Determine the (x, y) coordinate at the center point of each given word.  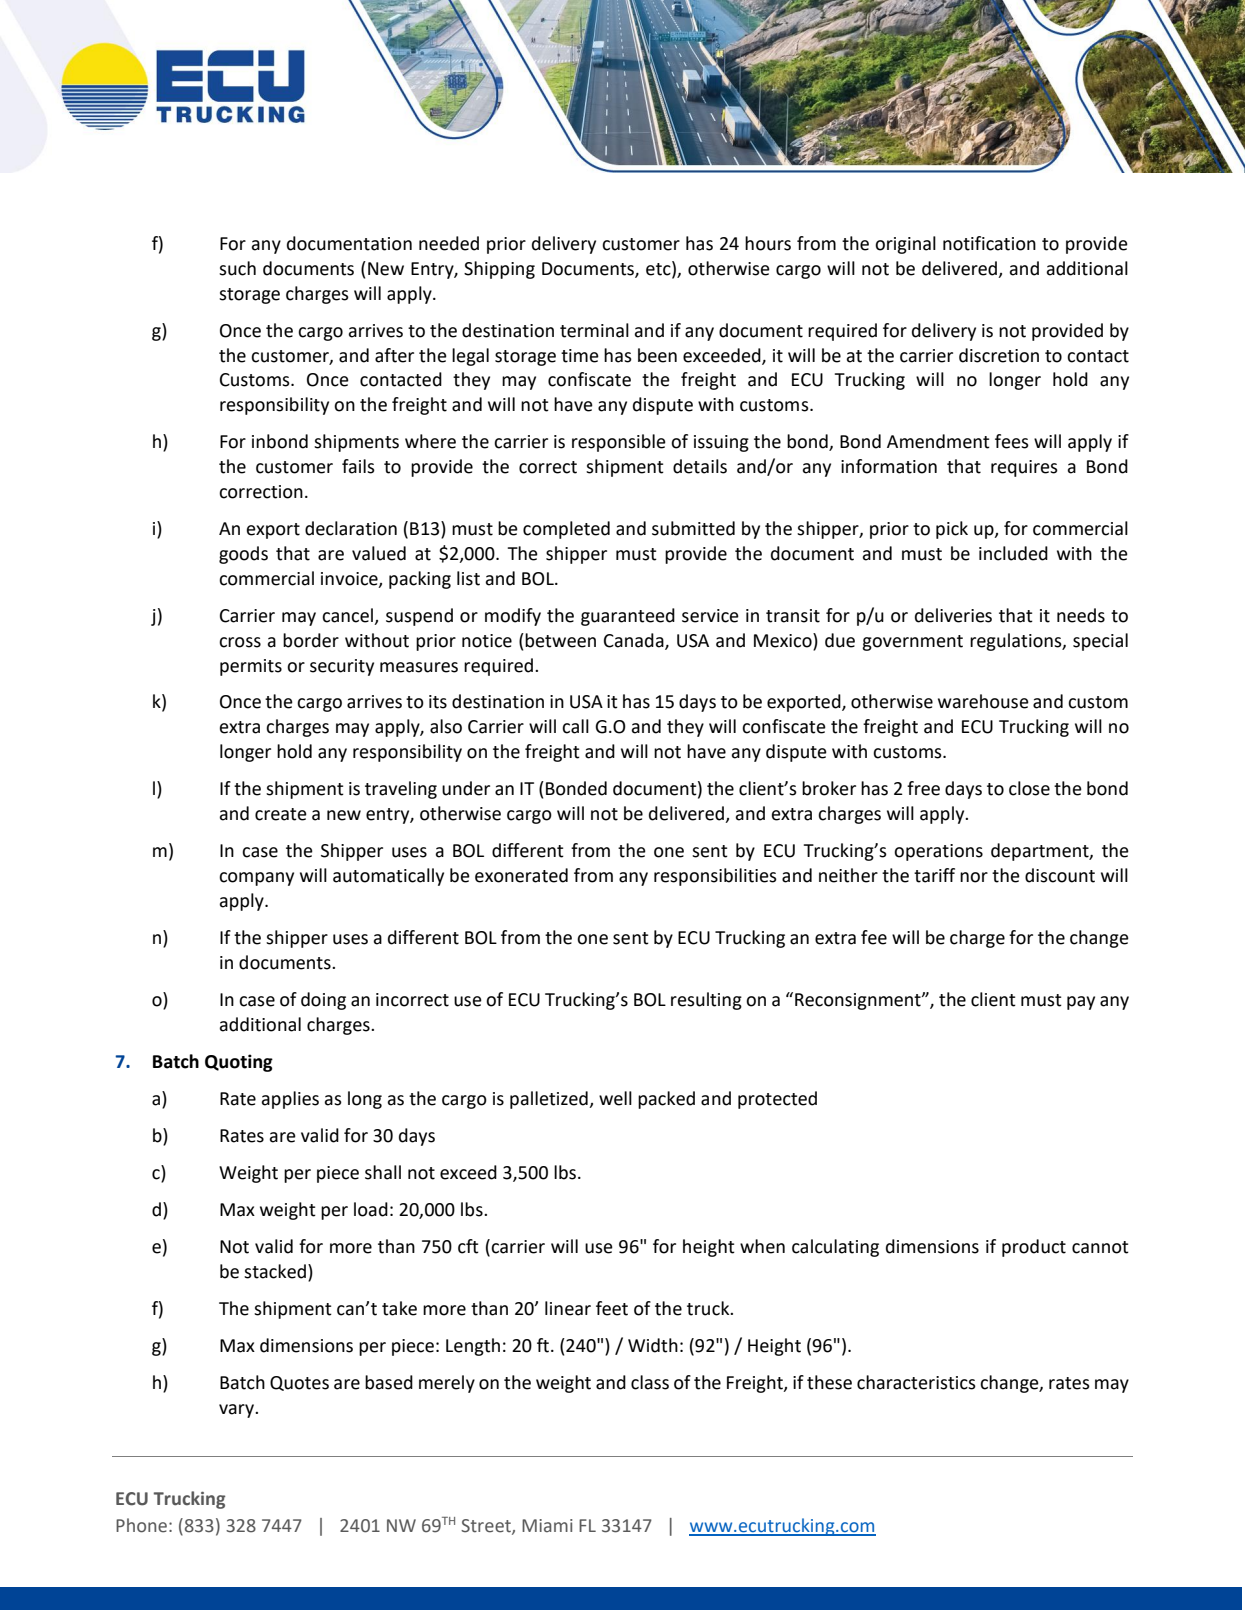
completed (566, 530)
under (466, 788)
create (281, 814)
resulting (706, 1001)
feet (612, 1308)
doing (323, 1001)
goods (243, 555)
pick (952, 530)
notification (989, 243)
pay (1081, 1003)
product (1034, 1248)
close (1029, 788)
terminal (594, 330)
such (237, 268)
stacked (275, 1271)
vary (237, 1411)
